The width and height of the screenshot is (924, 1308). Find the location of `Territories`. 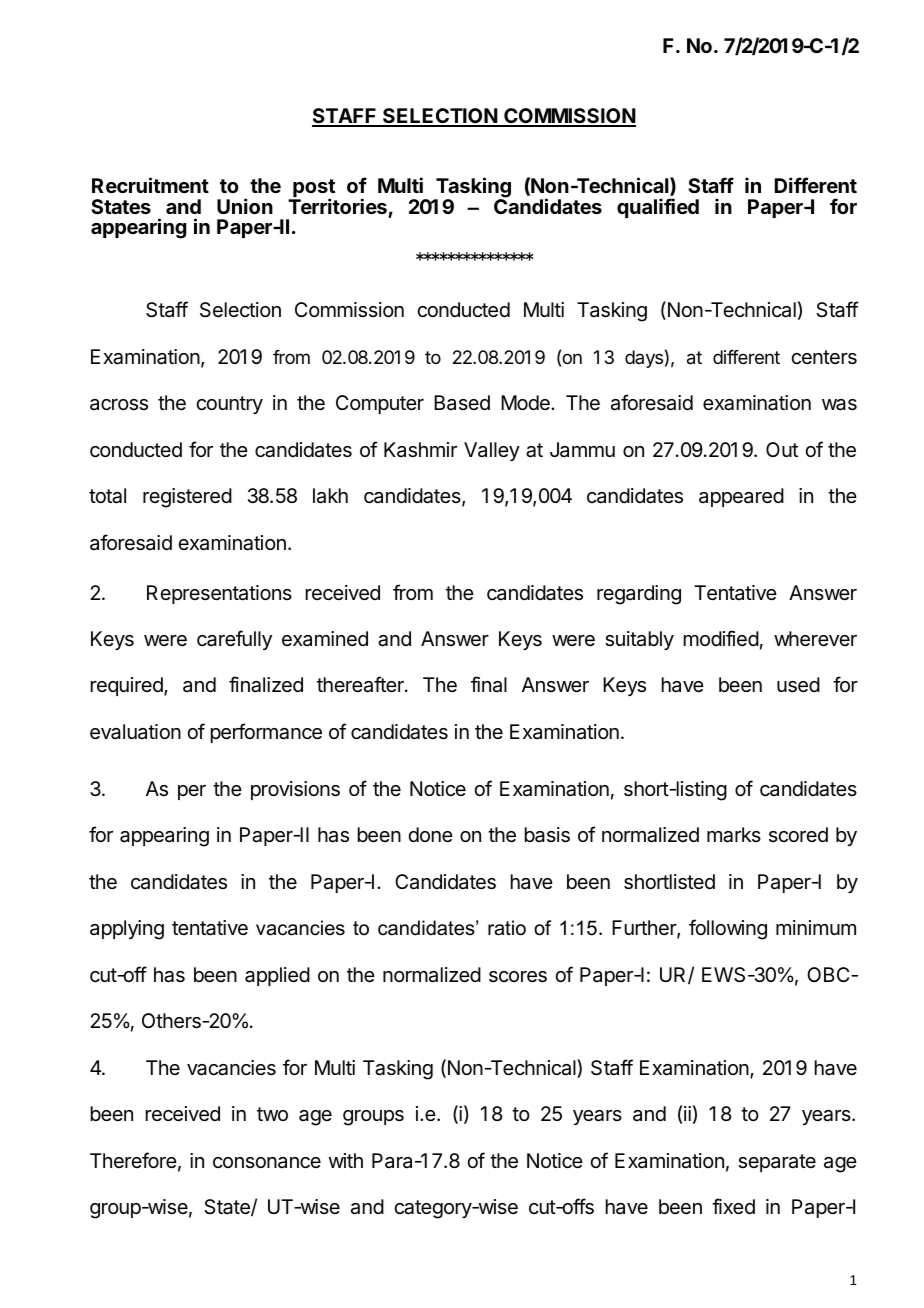

Territories is located at coordinates (337, 206).
